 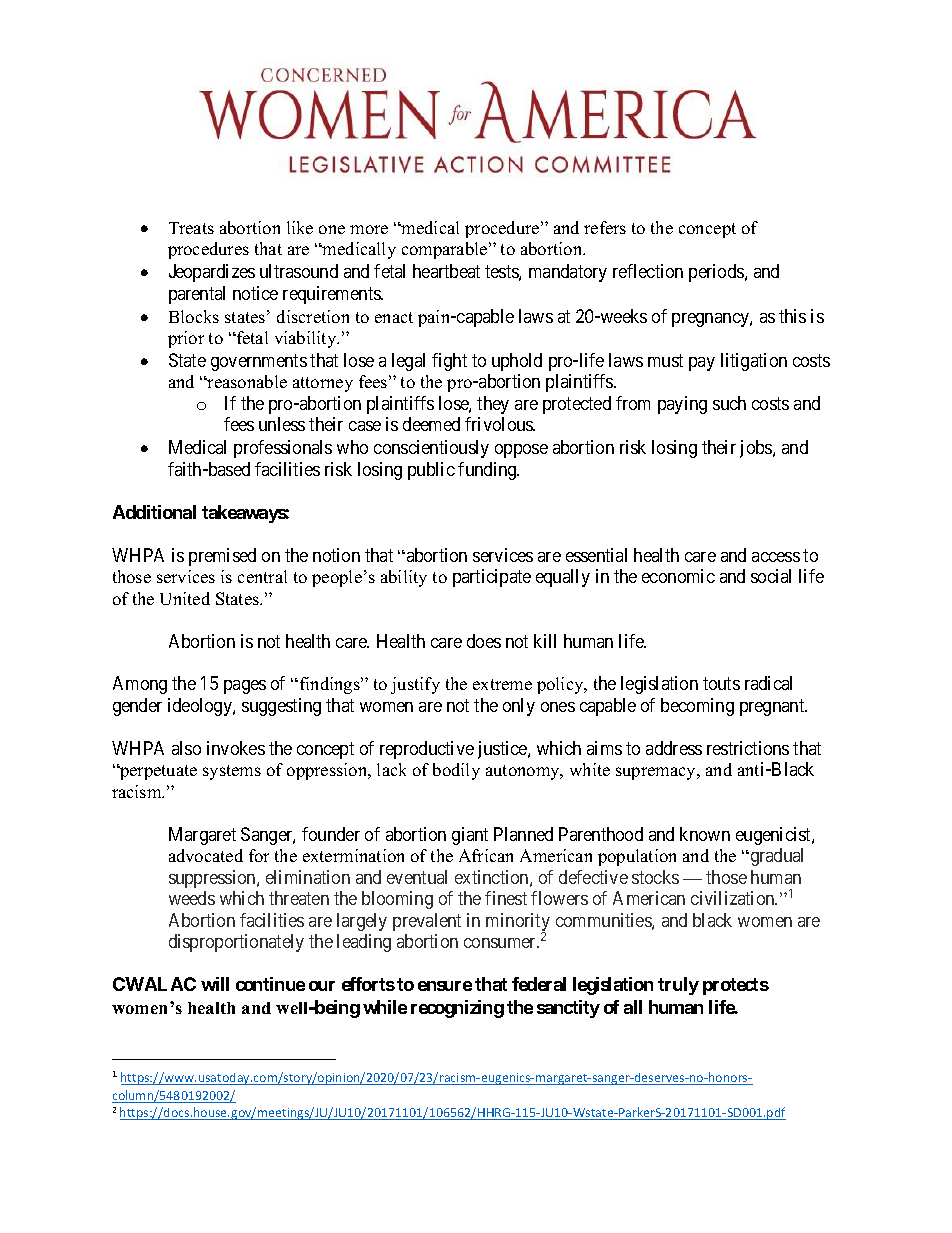 What do you see at coordinates (431, 424) in the page?
I see `deemed` at bounding box center [431, 424].
